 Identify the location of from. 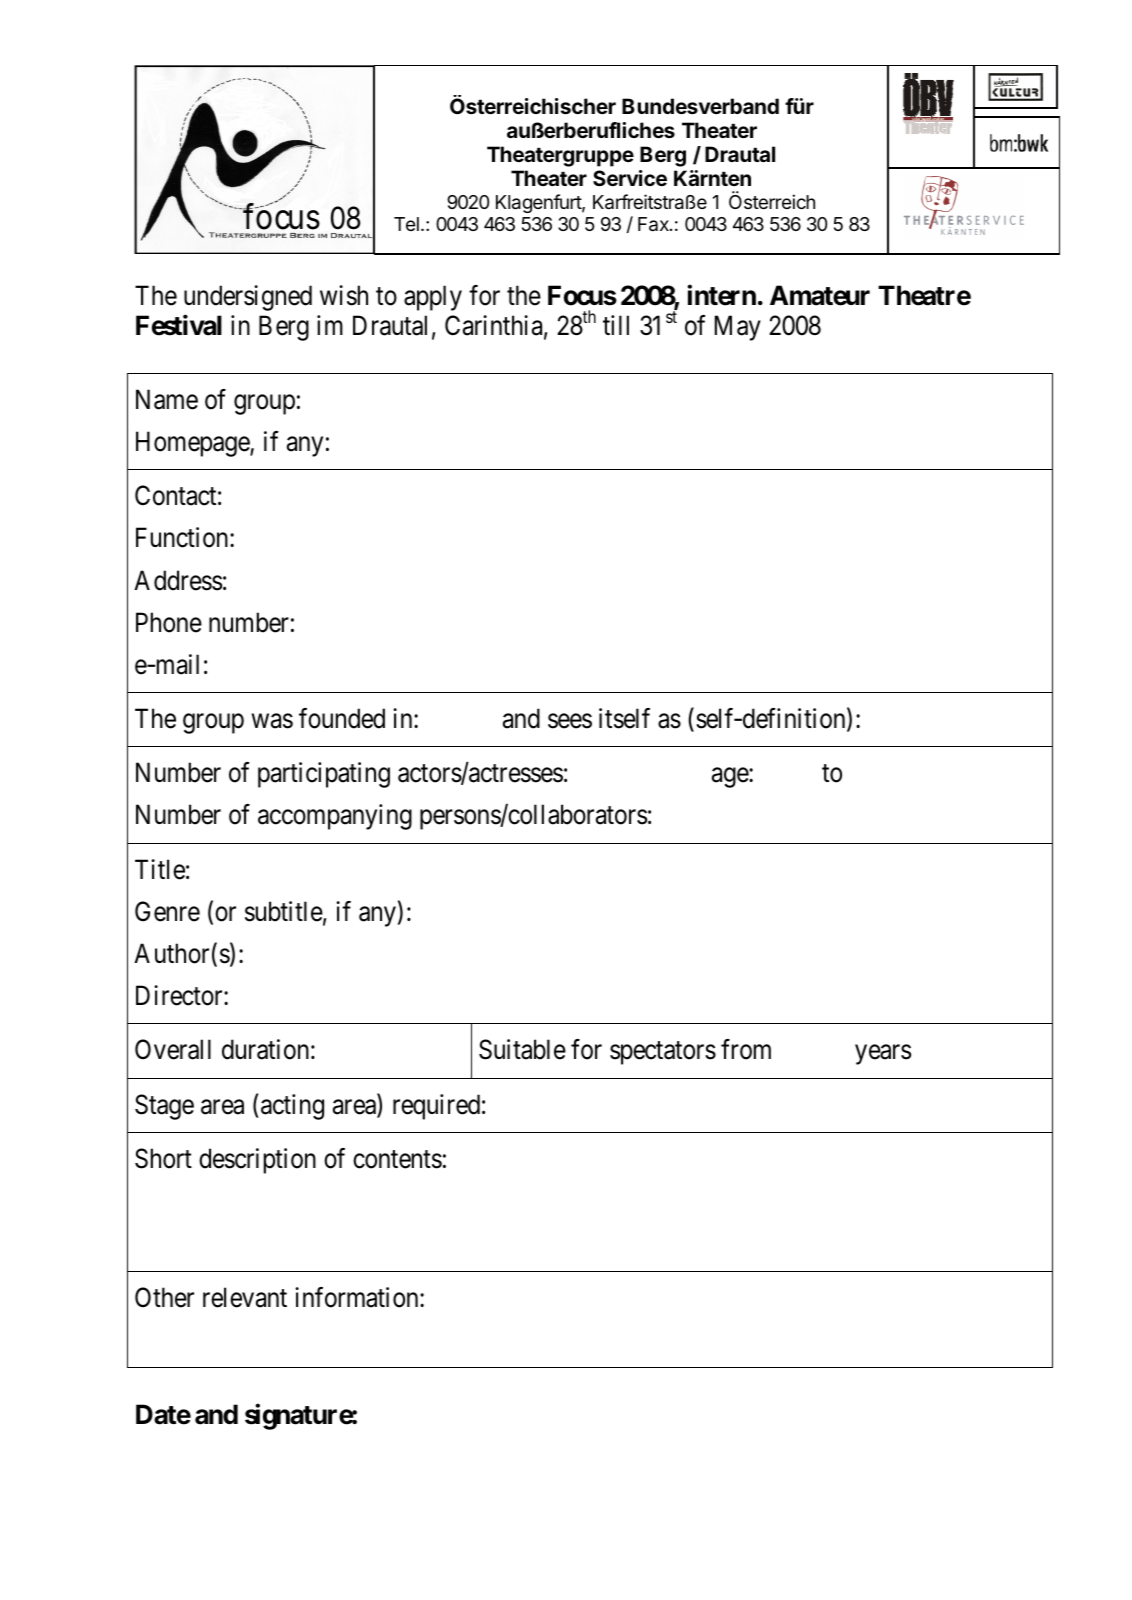
(746, 1049).
